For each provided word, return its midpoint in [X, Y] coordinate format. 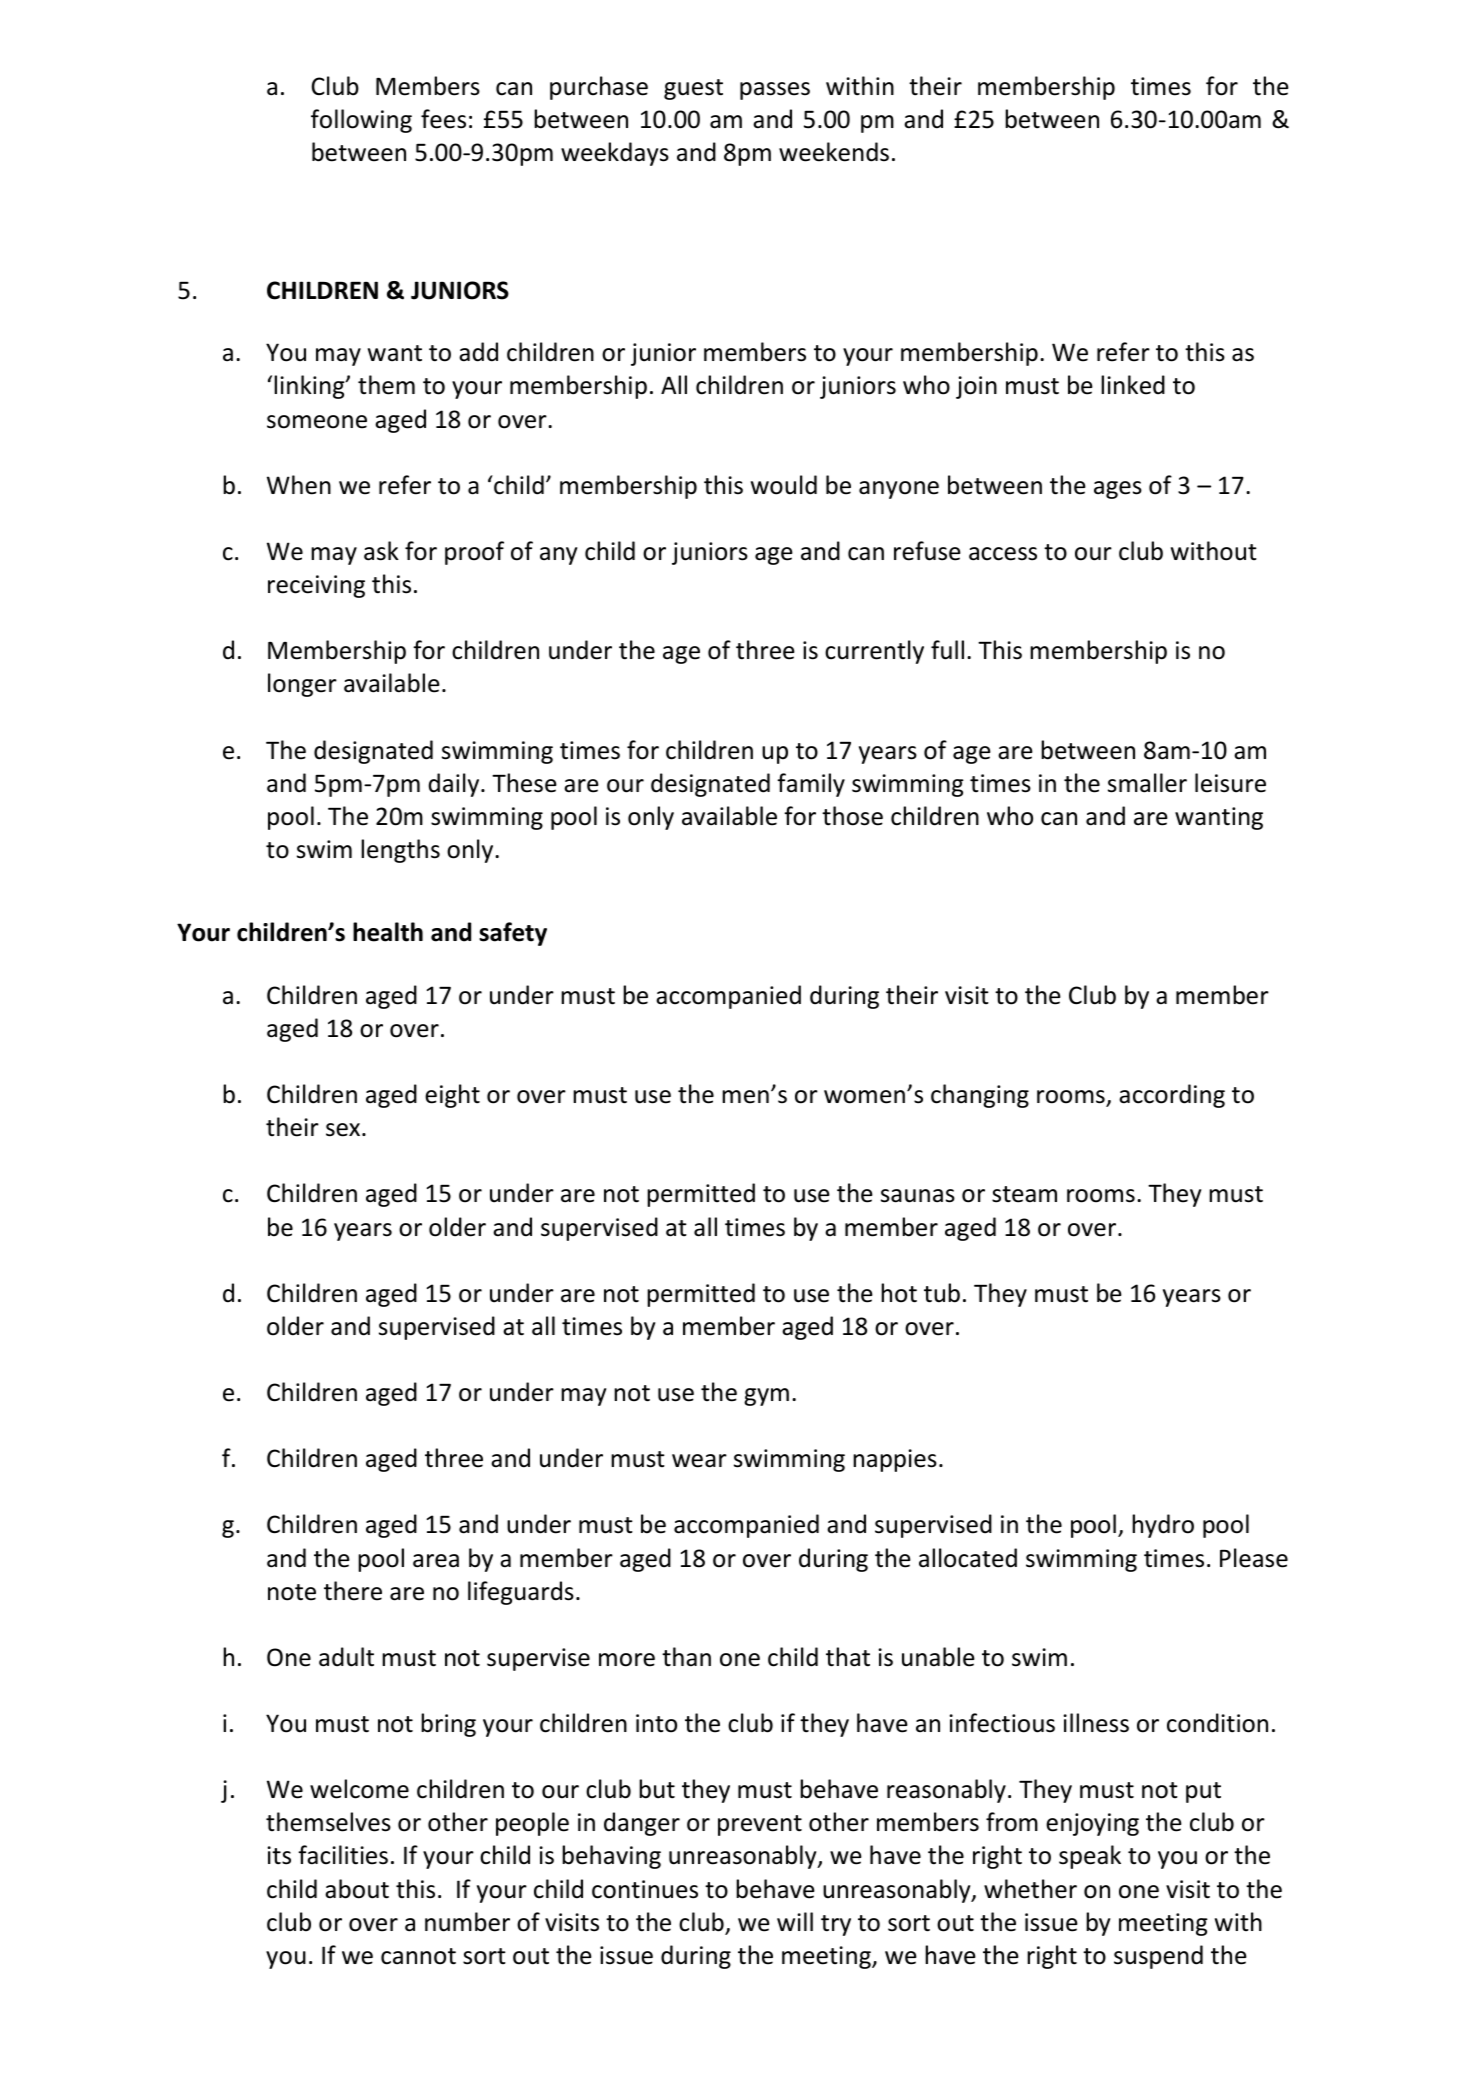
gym [766, 1397]
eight [452, 1096]
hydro [1163, 1526]
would [784, 485]
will [795, 1921]
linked [1133, 385]
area [436, 1561]
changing [980, 1096]
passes [775, 91]
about [357, 1889]
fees [443, 119]
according [1172, 1096]
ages [1118, 490]
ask [381, 551]
